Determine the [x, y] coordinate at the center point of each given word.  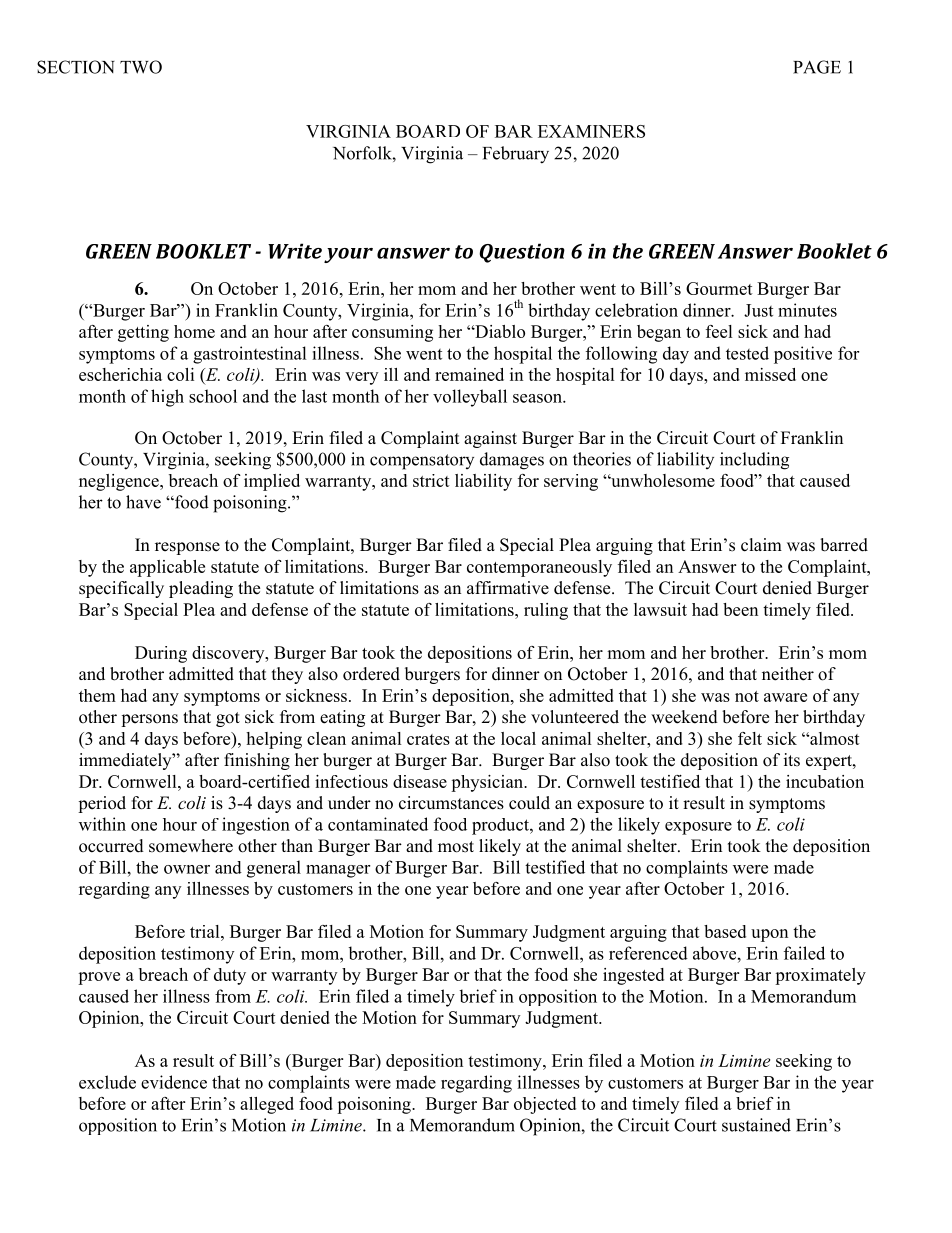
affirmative [508, 588]
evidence [174, 1082]
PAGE [817, 67]
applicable [167, 568]
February [516, 155]
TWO [141, 67]
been [740, 609]
